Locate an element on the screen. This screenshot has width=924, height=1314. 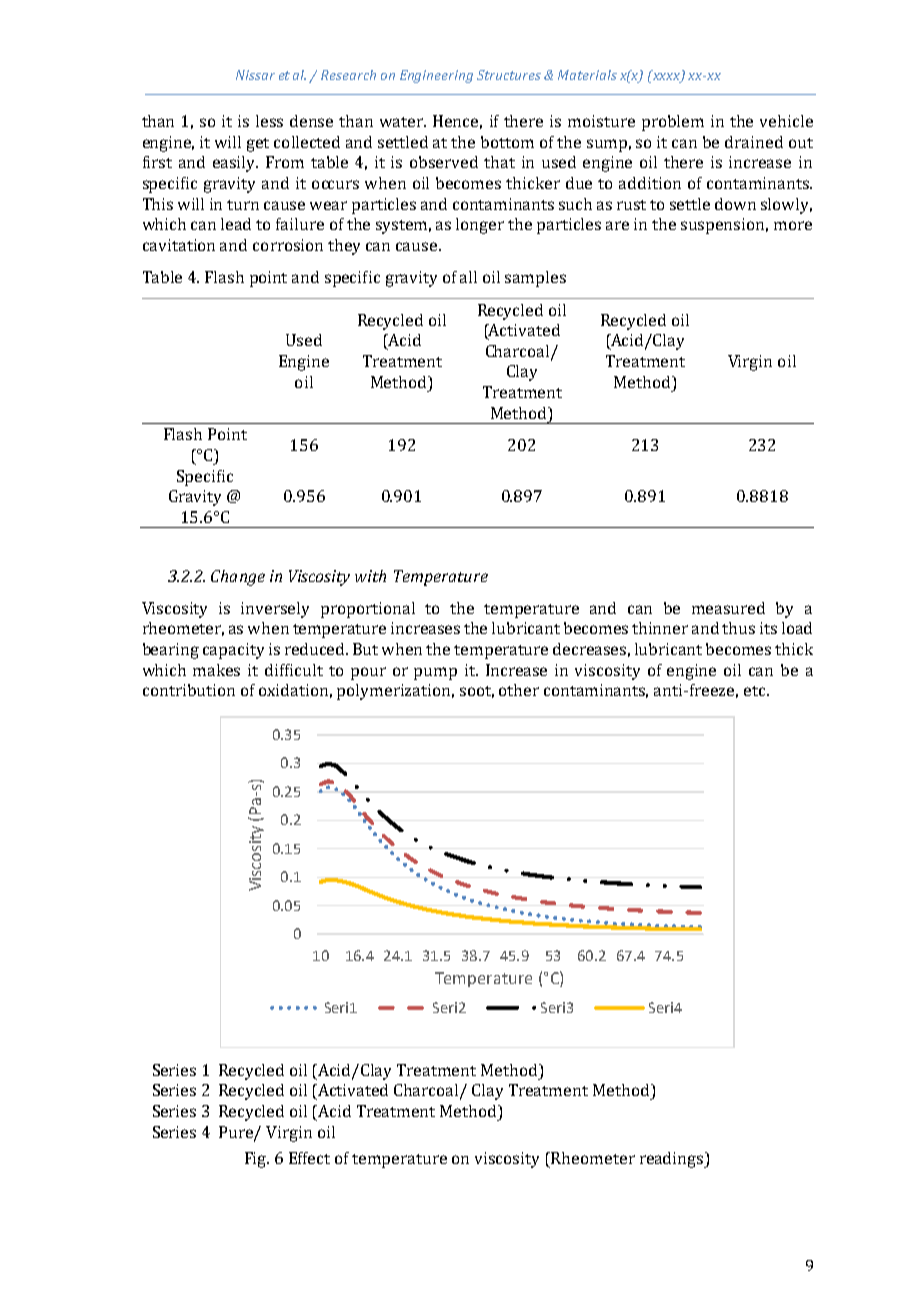
Structures is located at coordinates (509, 75).
